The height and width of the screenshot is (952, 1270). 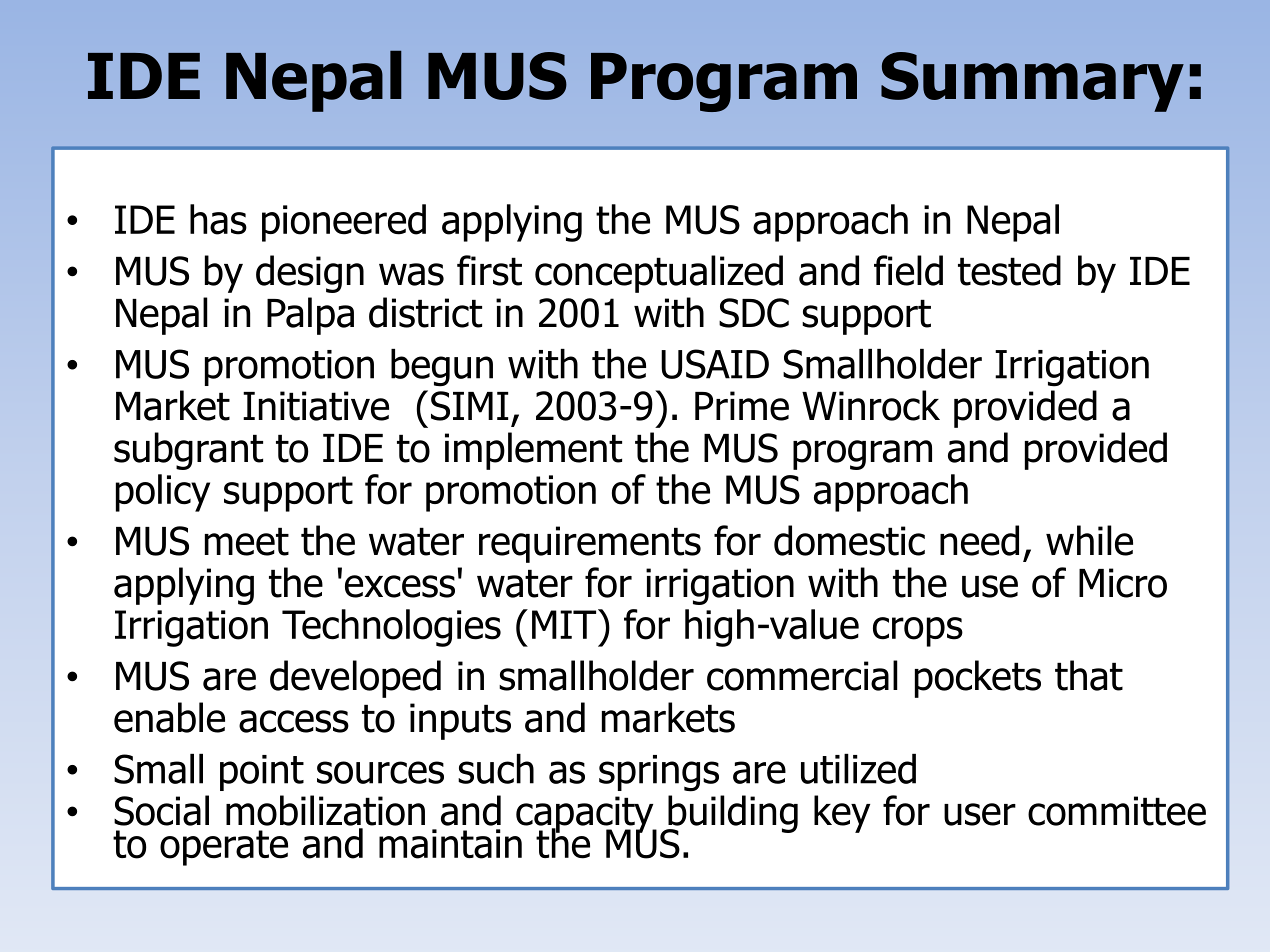 I want to click on has, so click(x=218, y=219).
